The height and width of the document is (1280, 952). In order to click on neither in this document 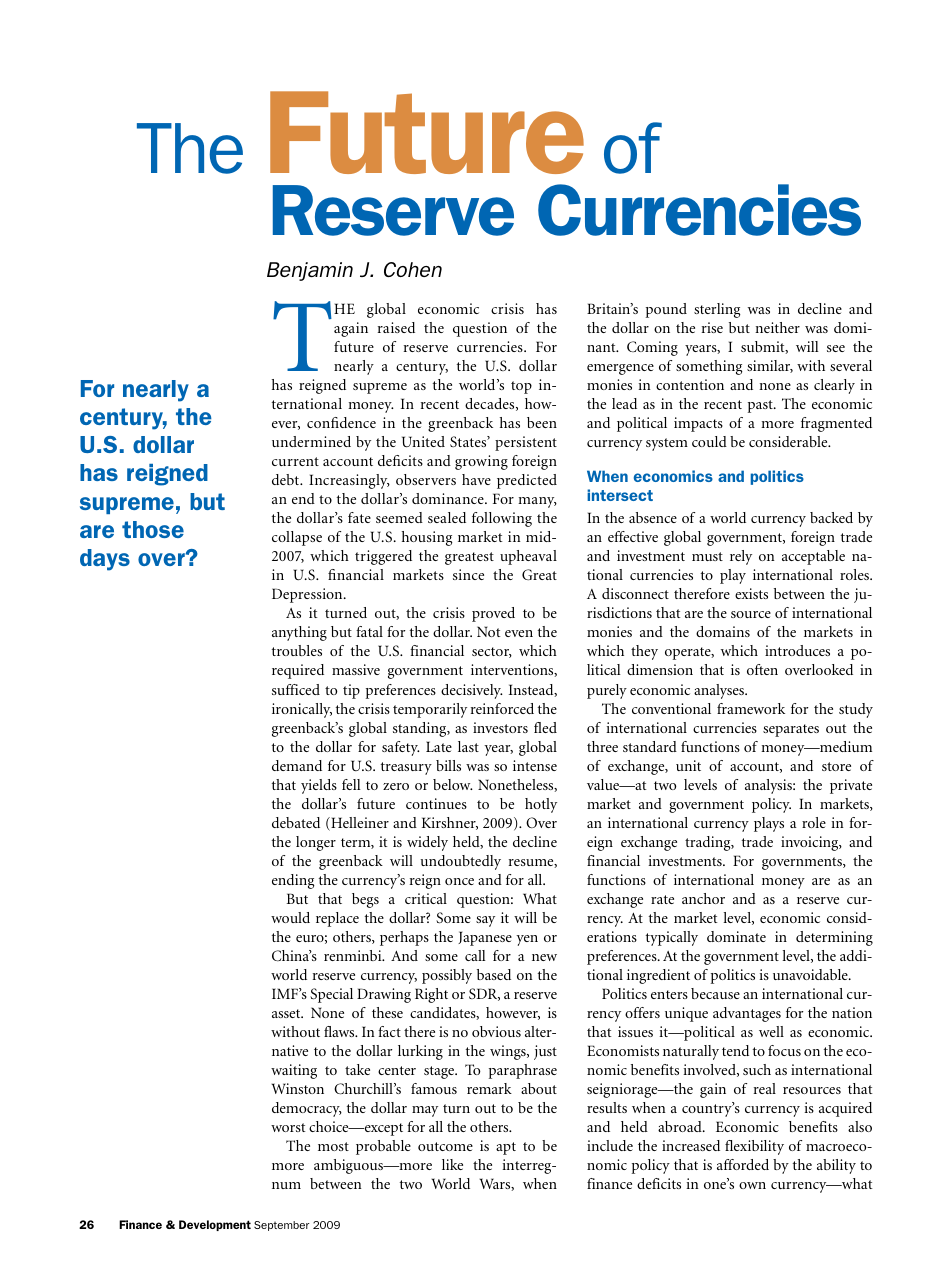, I will do `click(777, 327)`.
